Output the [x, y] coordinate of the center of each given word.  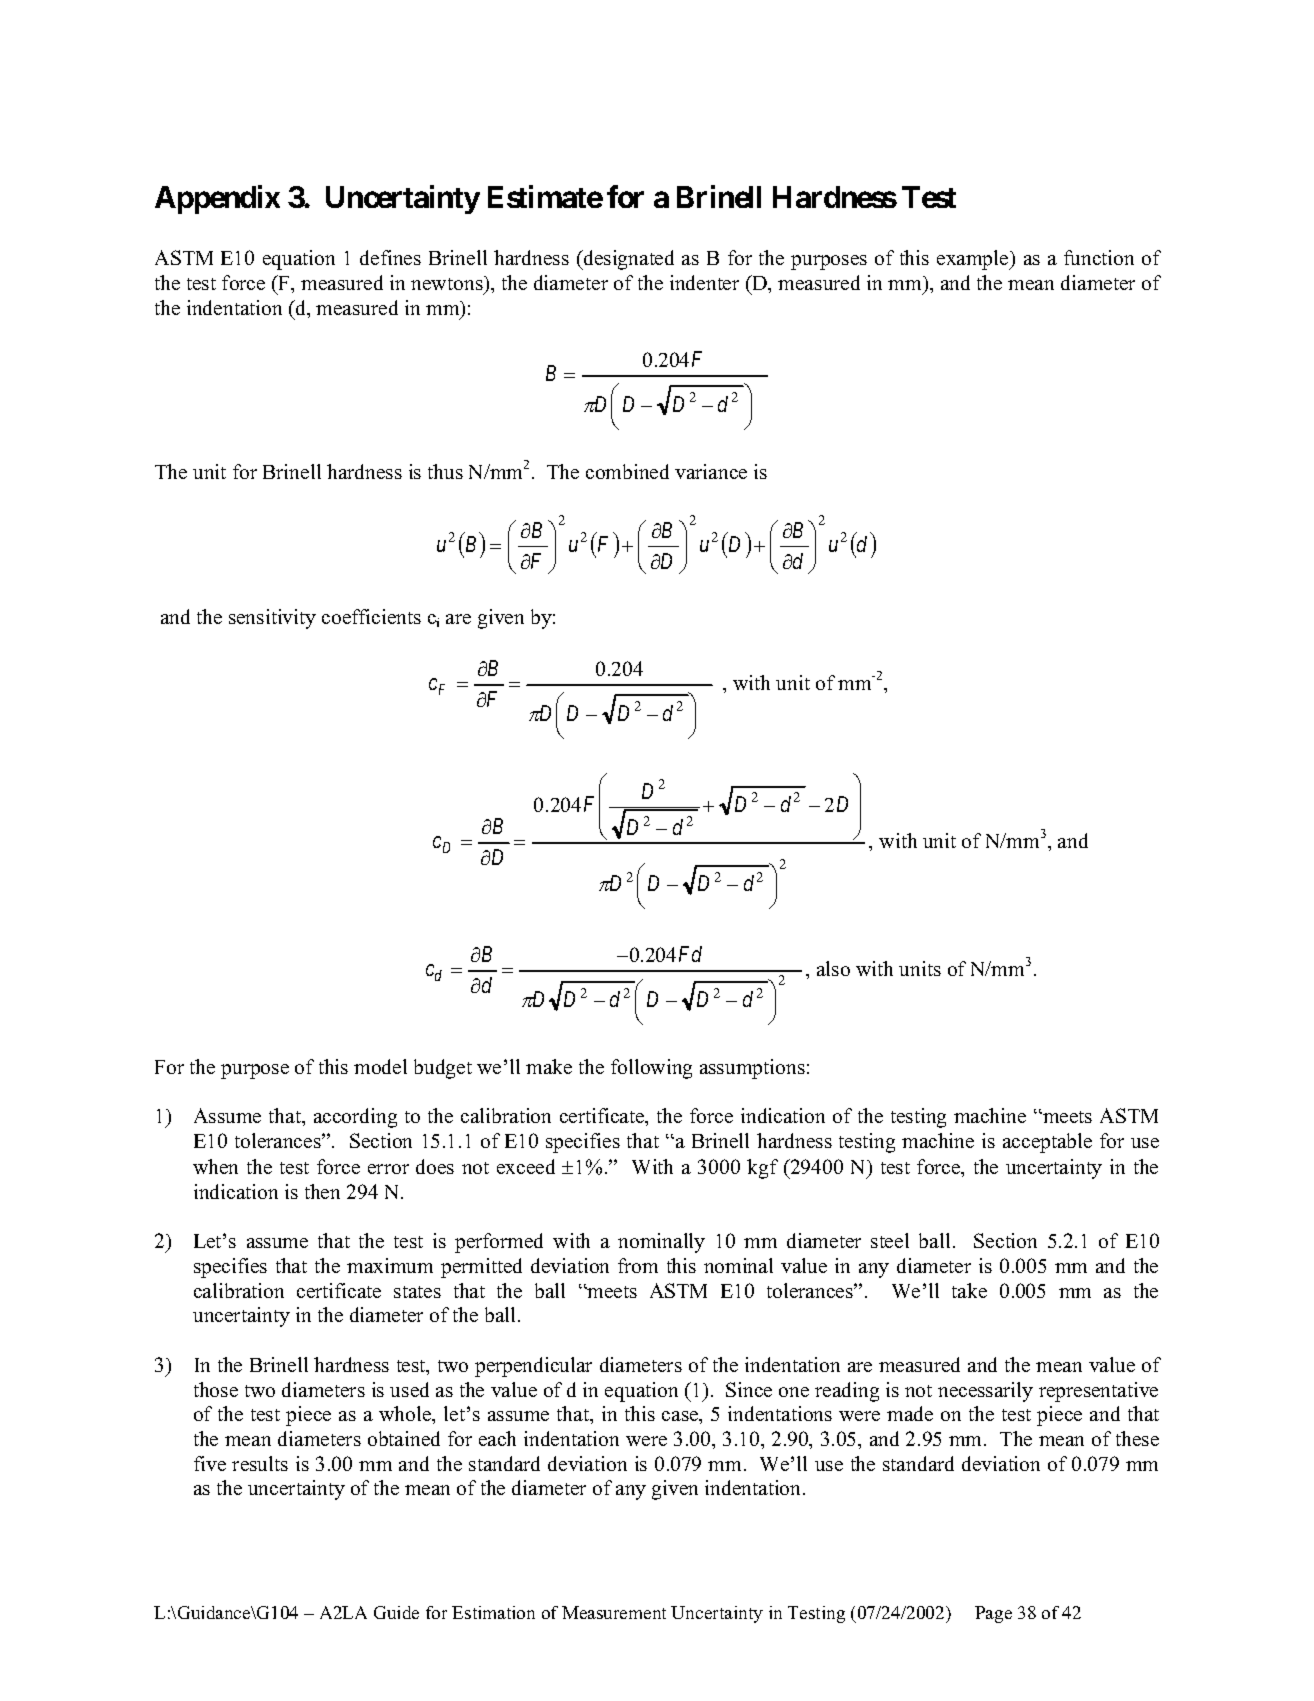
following [651, 1069]
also [833, 968]
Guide [396, 1612]
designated [628, 260]
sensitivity [272, 619]
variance [711, 471]
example [974, 260]
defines [390, 257]
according [355, 1118]
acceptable [1047, 1143]
